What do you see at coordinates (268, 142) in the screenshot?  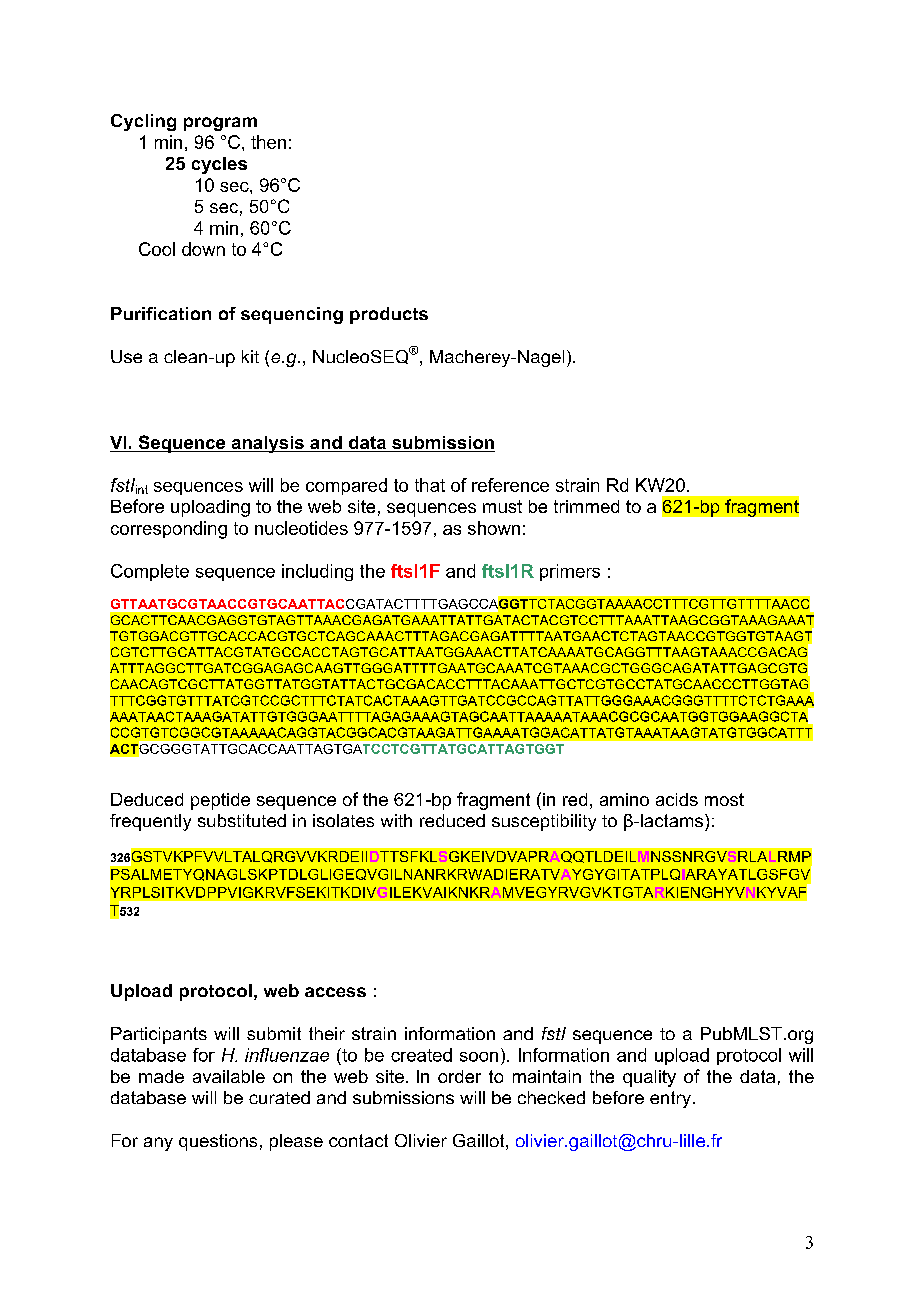 I see `then` at bounding box center [268, 142].
